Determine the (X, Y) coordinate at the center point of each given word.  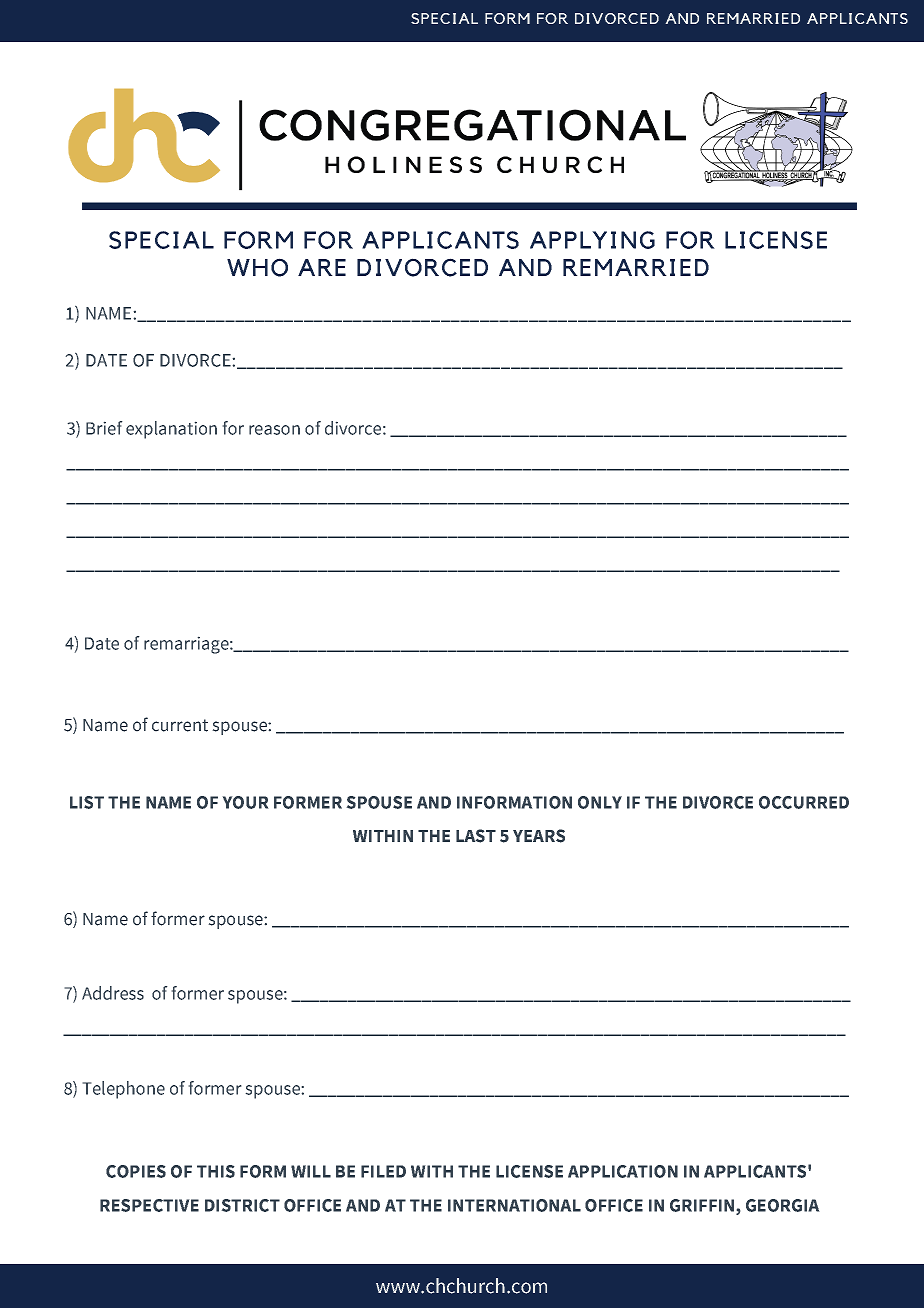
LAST (476, 836)
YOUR (245, 802)
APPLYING (592, 240)
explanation (171, 430)
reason (274, 430)
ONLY (600, 802)
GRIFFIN (702, 1205)
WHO (257, 267)
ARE (322, 267)
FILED (383, 1171)
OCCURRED (804, 802)
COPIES (136, 1171)
